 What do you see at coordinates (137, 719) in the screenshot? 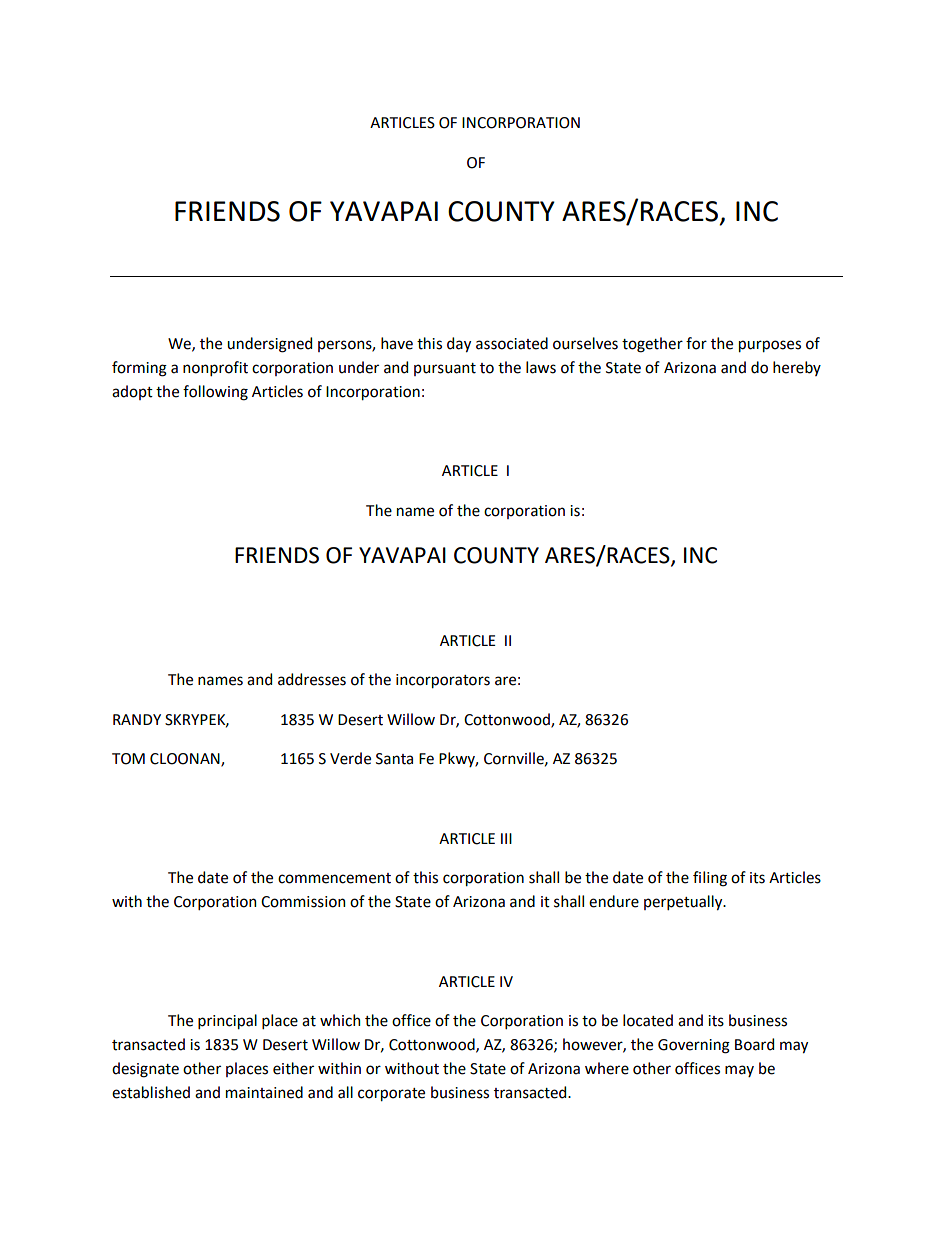
I see `RANDY` at bounding box center [137, 719].
